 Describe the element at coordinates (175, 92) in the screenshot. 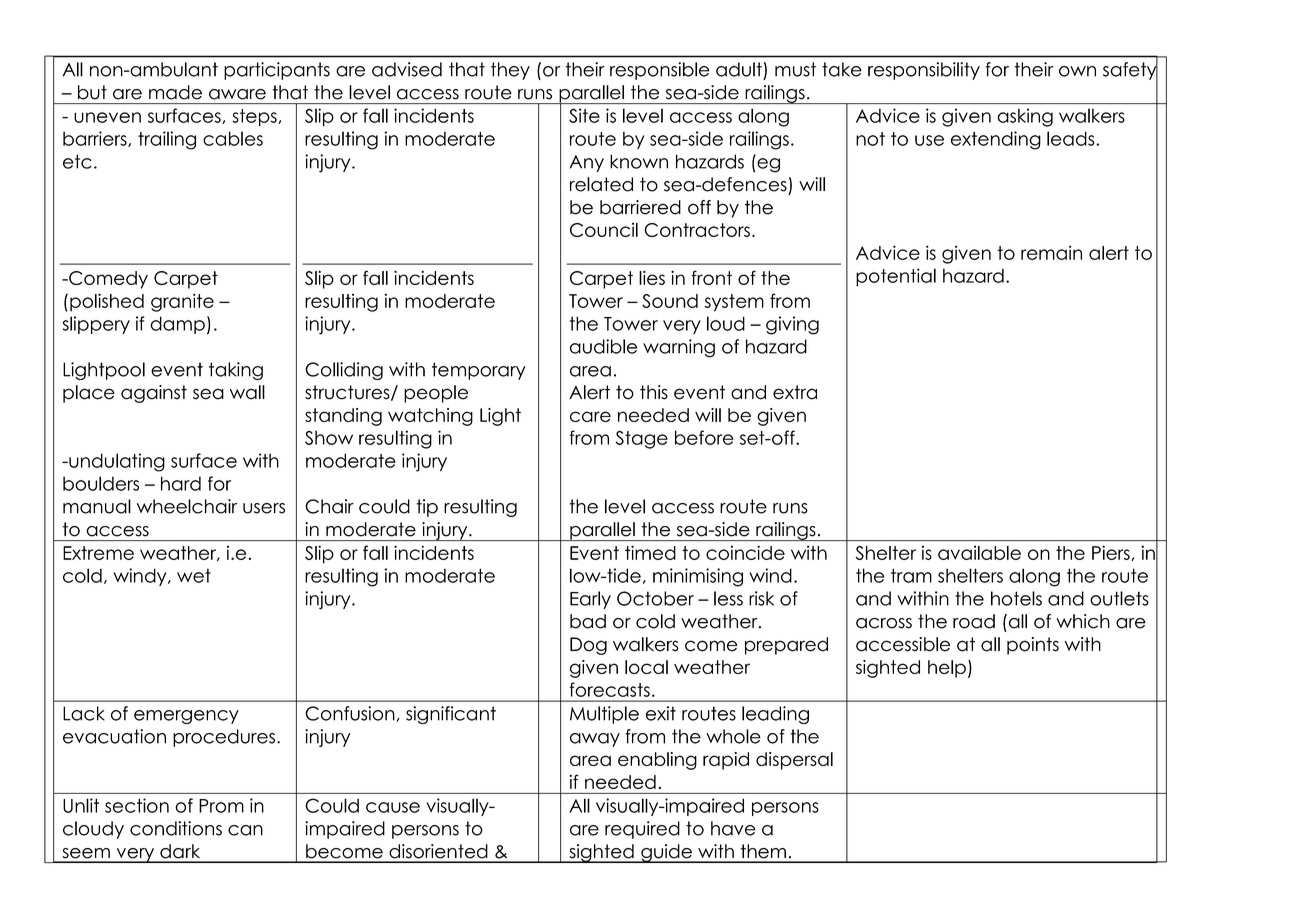

I see `made` at that location.
